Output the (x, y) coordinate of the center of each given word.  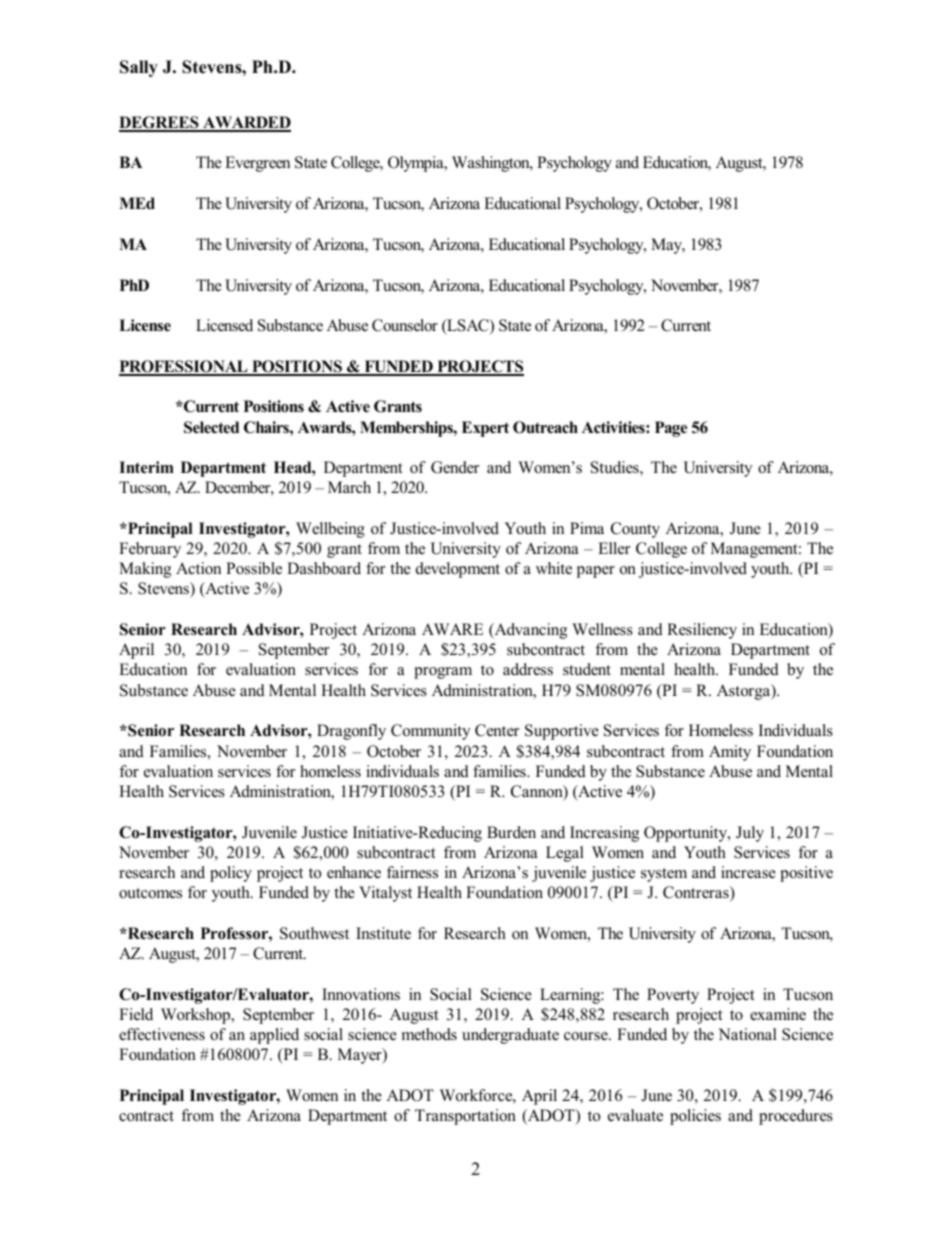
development (458, 570)
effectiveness (162, 1034)
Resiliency (702, 631)
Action (198, 568)
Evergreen (257, 164)
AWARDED (246, 123)
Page (671, 429)
